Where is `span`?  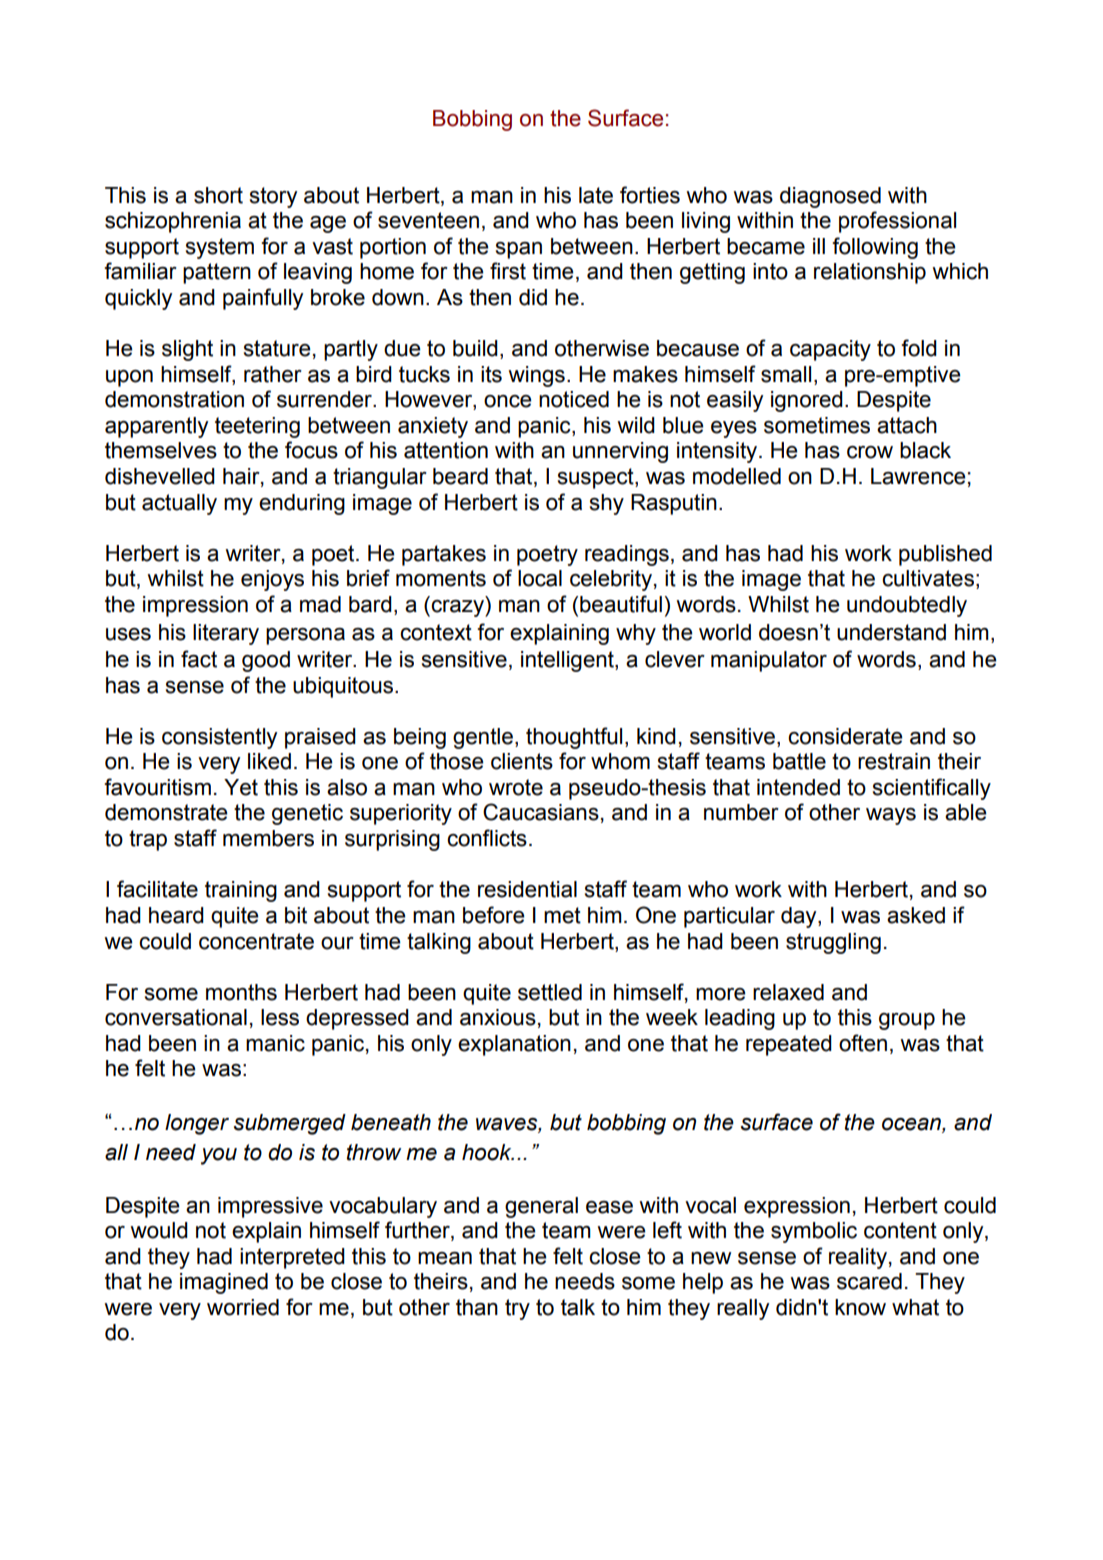
span is located at coordinates (519, 250).
